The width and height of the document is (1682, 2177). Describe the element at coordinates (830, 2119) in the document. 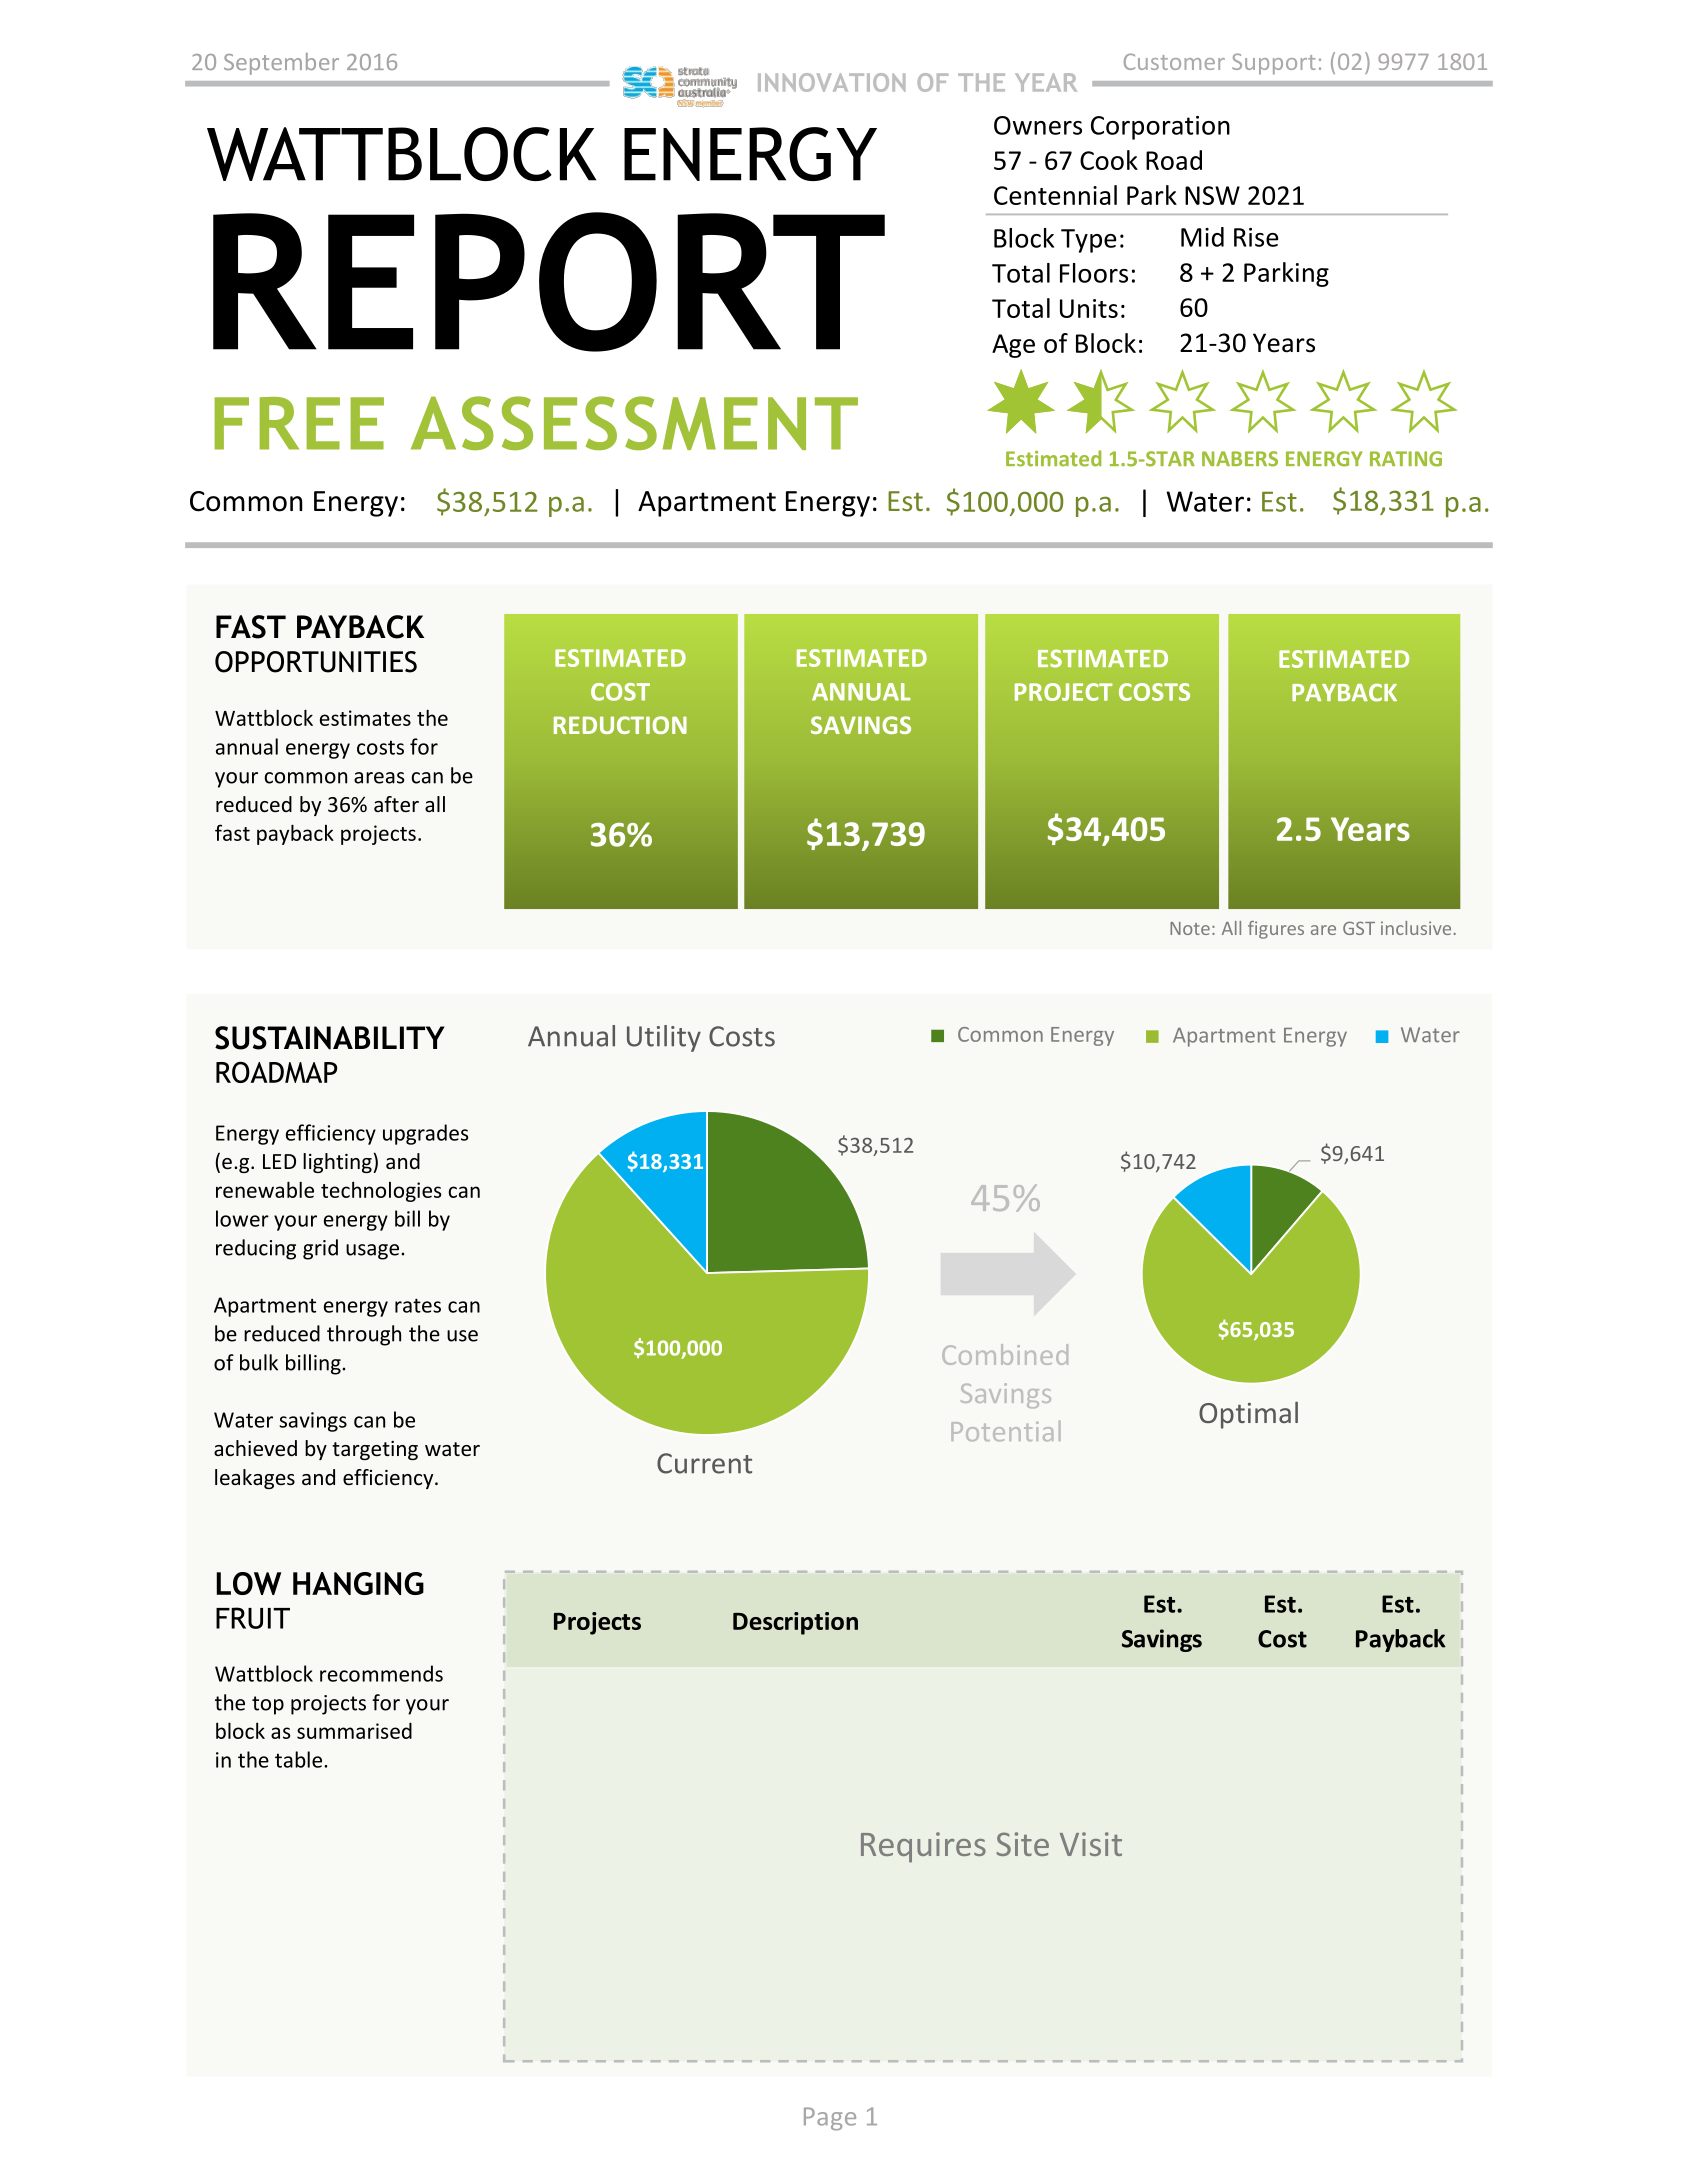

I see `Page` at that location.
